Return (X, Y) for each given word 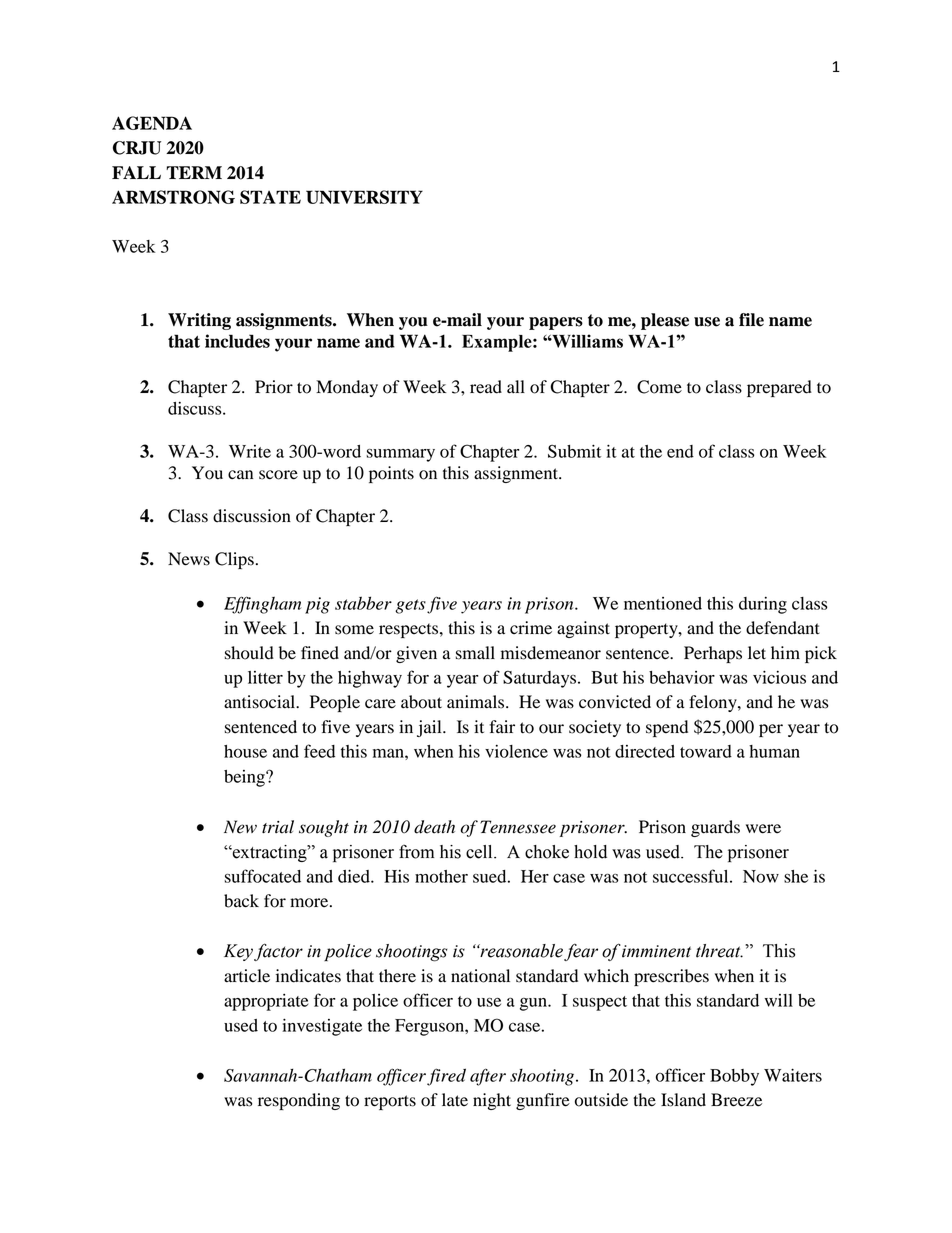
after (488, 1077)
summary (400, 455)
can (240, 474)
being (245, 778)
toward (706, 751)
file (751, 320)
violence (516, 751)
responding (299, 1101)
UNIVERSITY (364, 197)
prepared (779, 388)
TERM (194, 172)
